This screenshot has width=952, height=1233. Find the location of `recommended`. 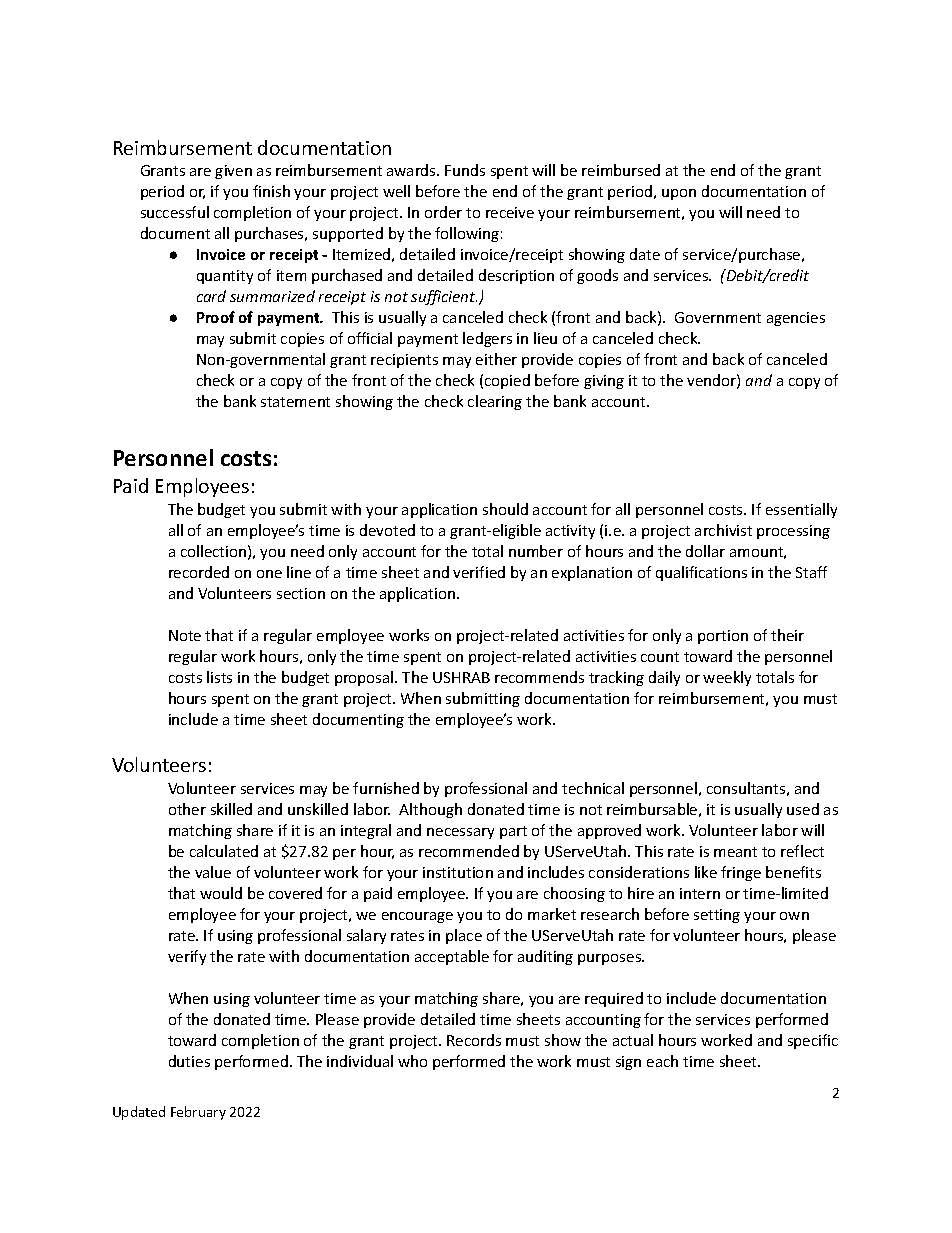

recommended is located at coordinates (469, 851).
